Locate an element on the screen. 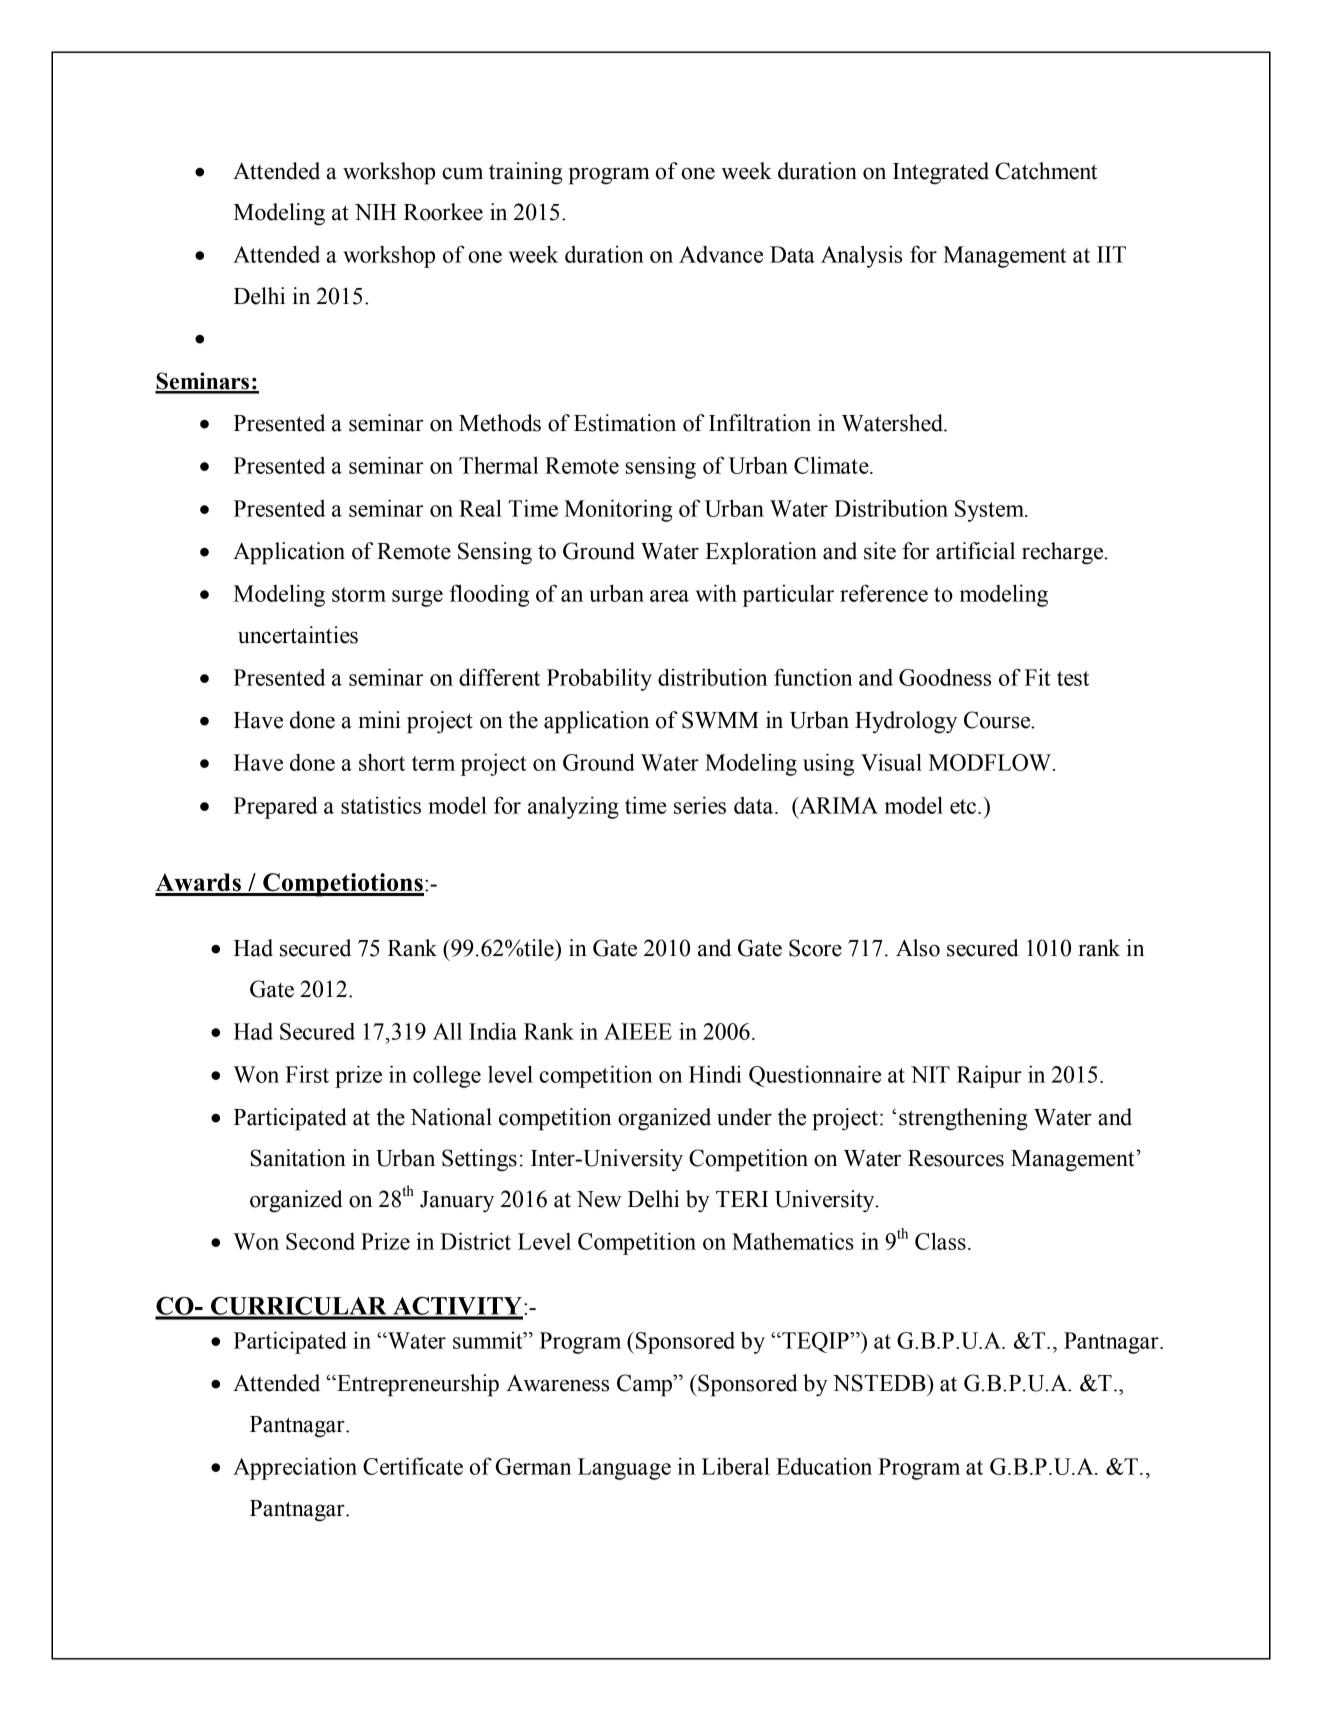  Catchment is located at coordinates (1046, 171).
